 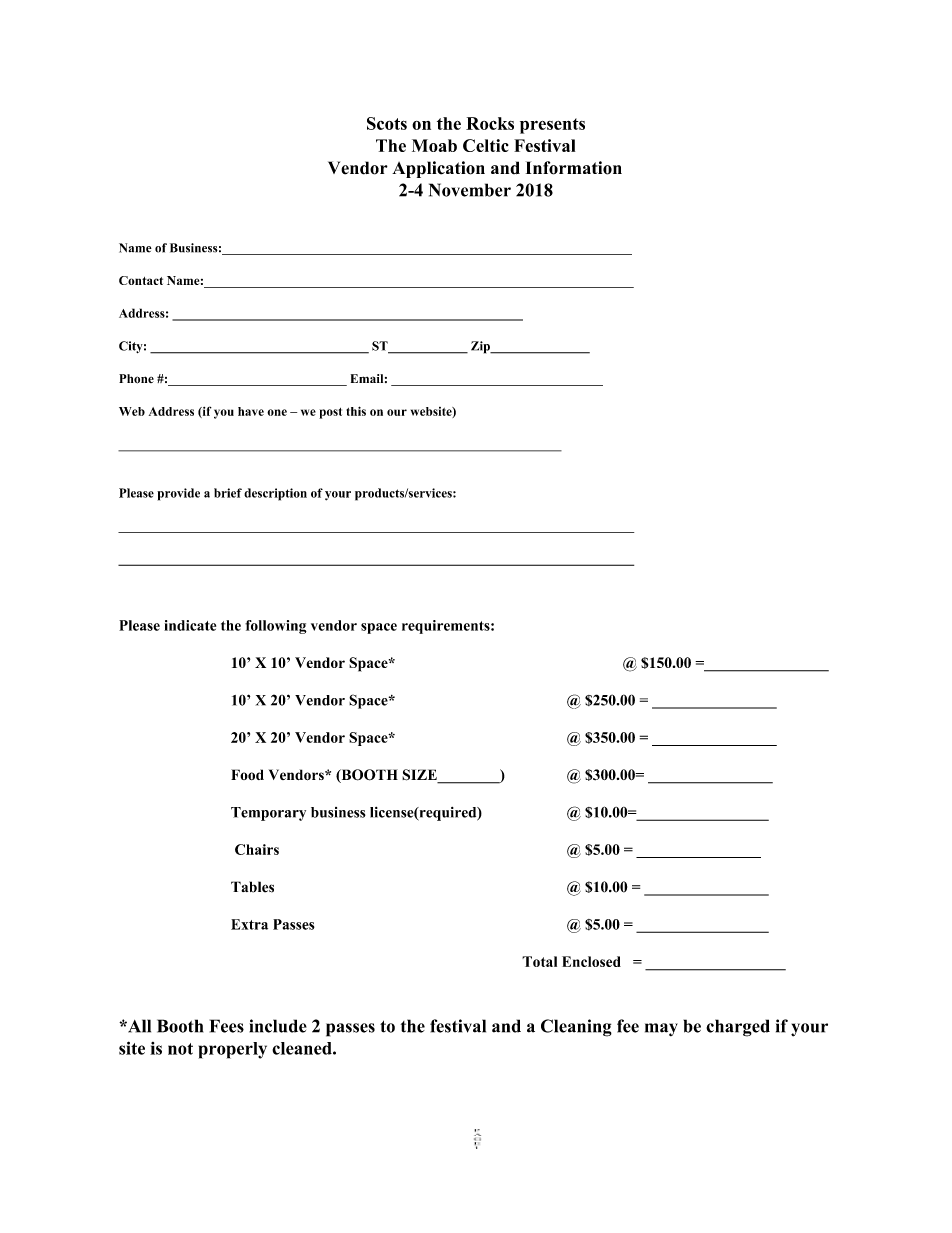 I want to click on Total, so click(x=539, y=961).
